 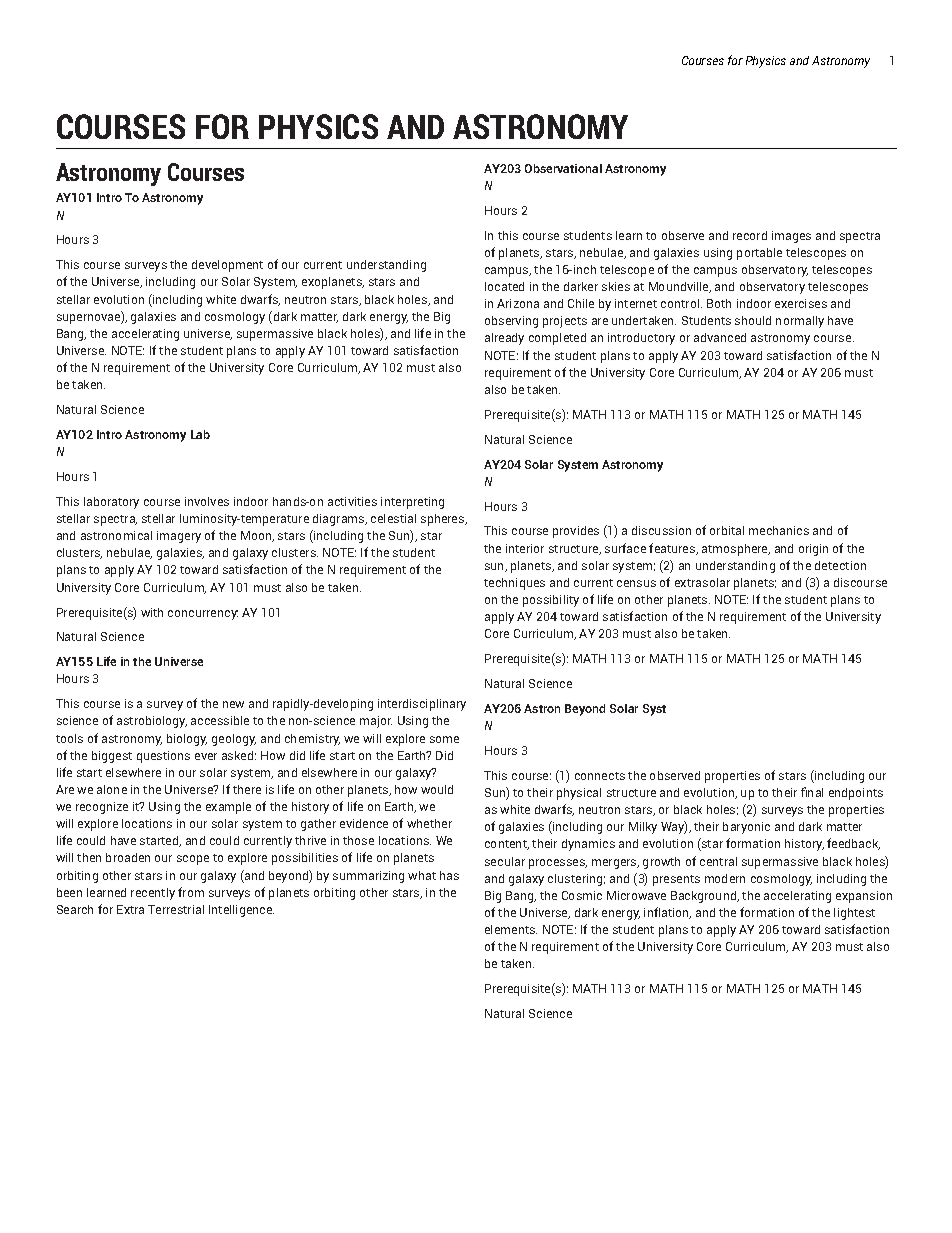 I want to click on endpoints, so click(x=856, y=794).
